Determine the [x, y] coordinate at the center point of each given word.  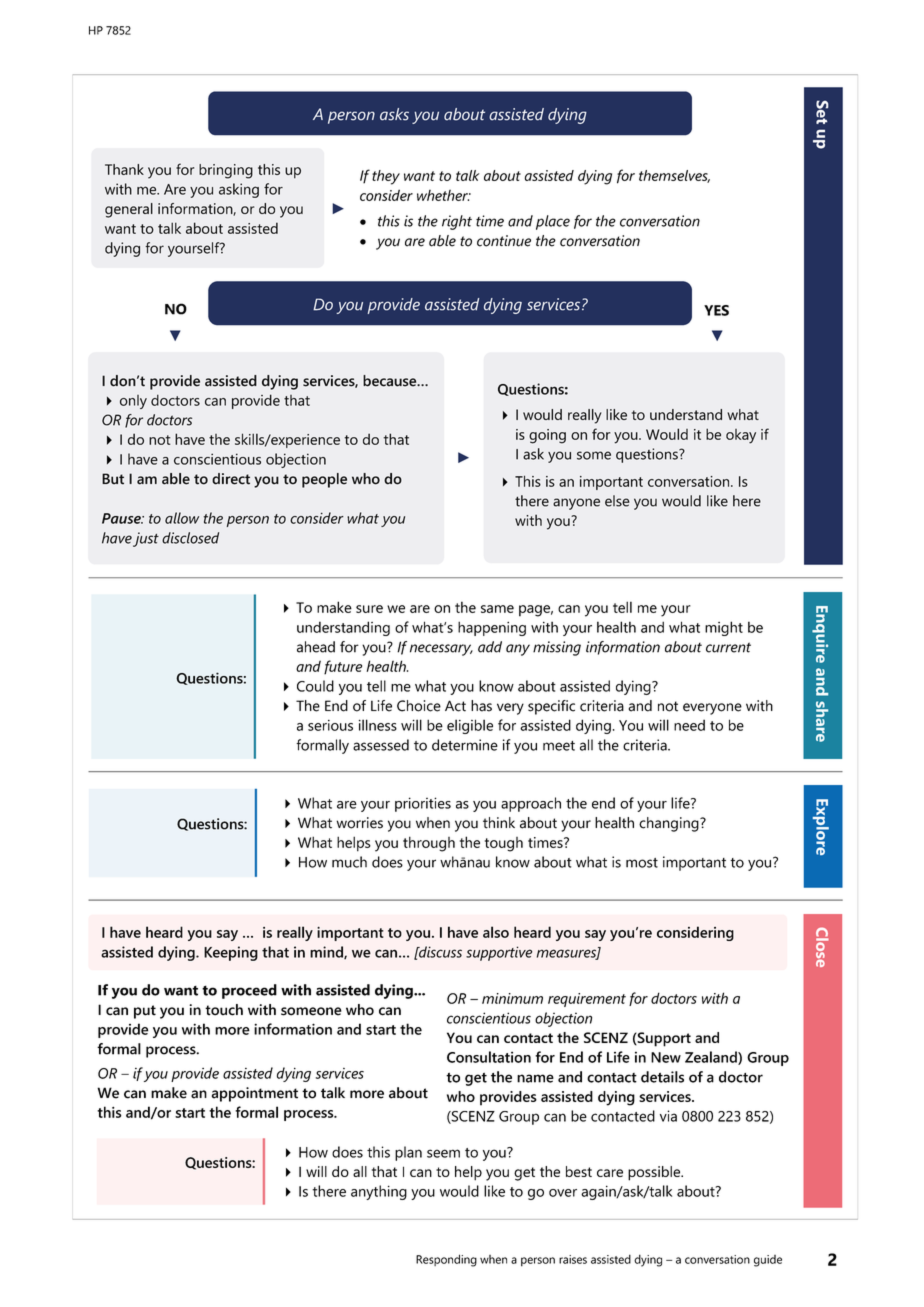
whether [443, 195]
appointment [255, 1094]
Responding [446, 1260]
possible [655, 1173]
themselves [674, 176]
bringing [226, 171]
